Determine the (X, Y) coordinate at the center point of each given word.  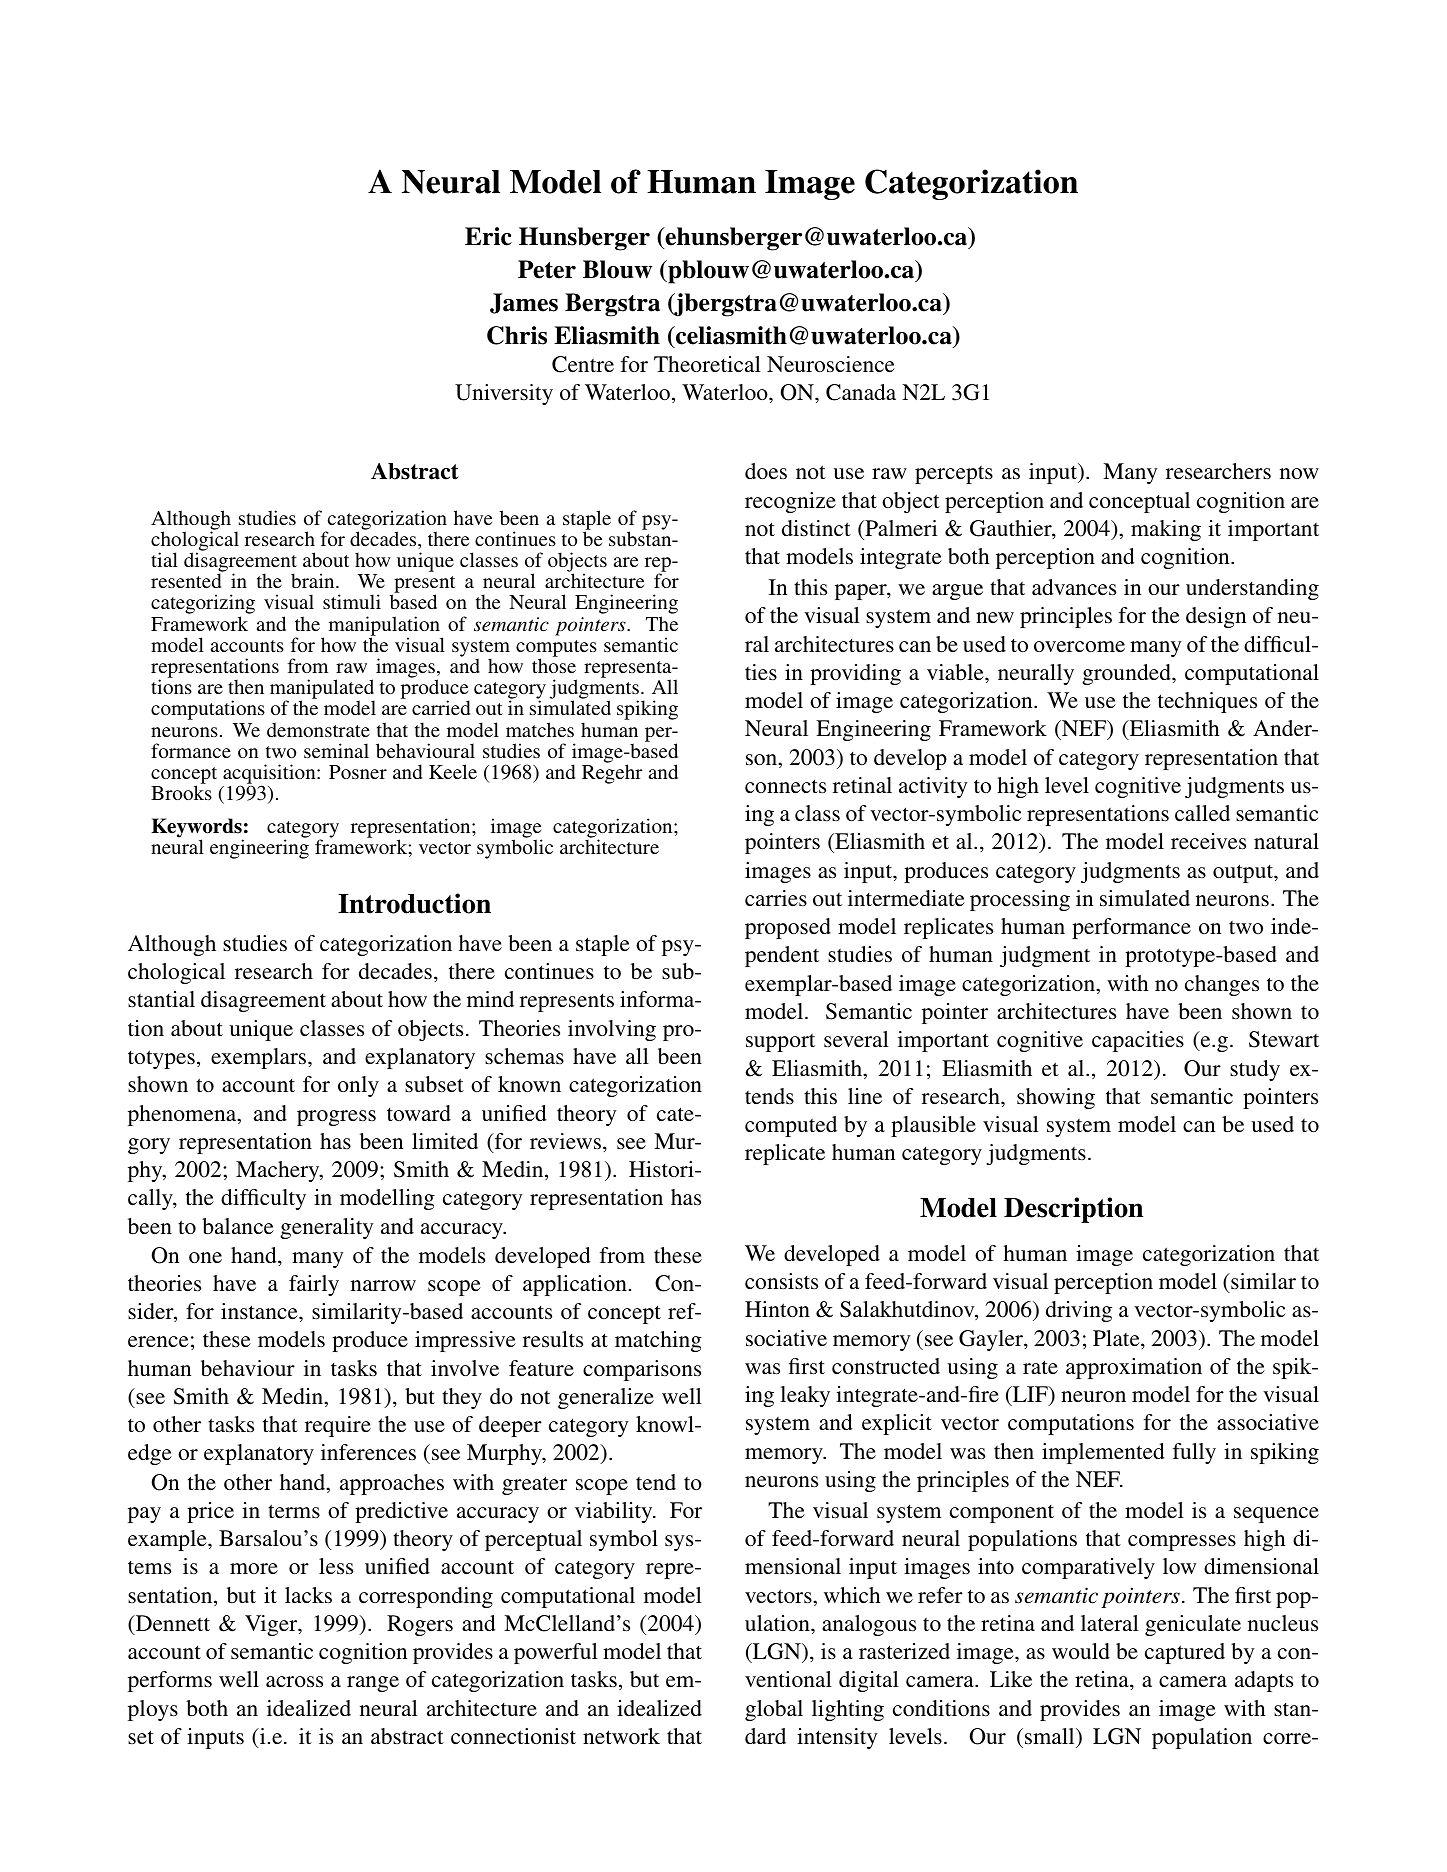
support (780, 1043)
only (358, 1086)
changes (1222, 985)
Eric (488, 236)
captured (1185, 1653)
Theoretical (707, 364)
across (294, 1681)
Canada (861, 392)
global (774, 1710)
